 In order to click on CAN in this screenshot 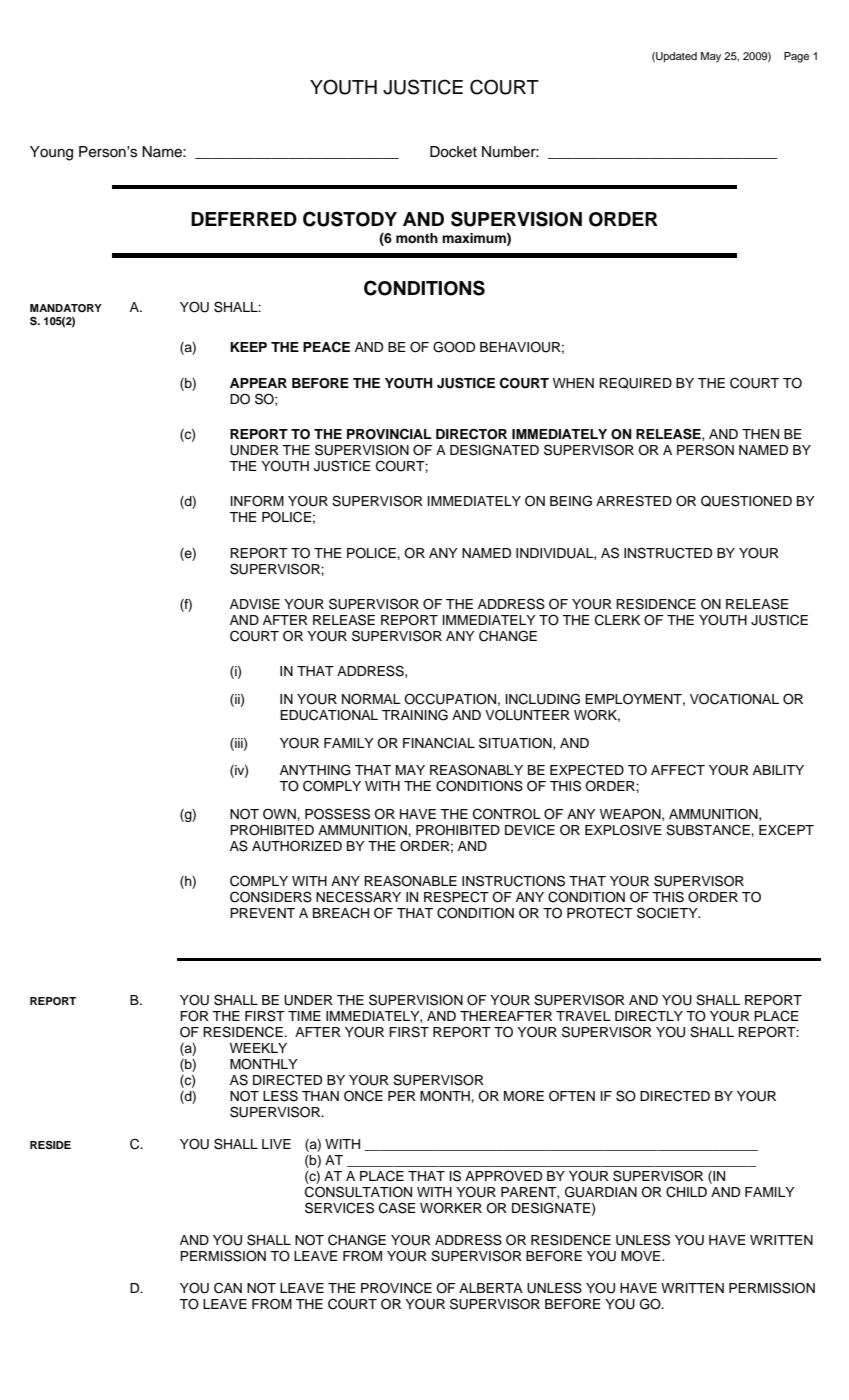, I will do `click(228, 1288)`.
